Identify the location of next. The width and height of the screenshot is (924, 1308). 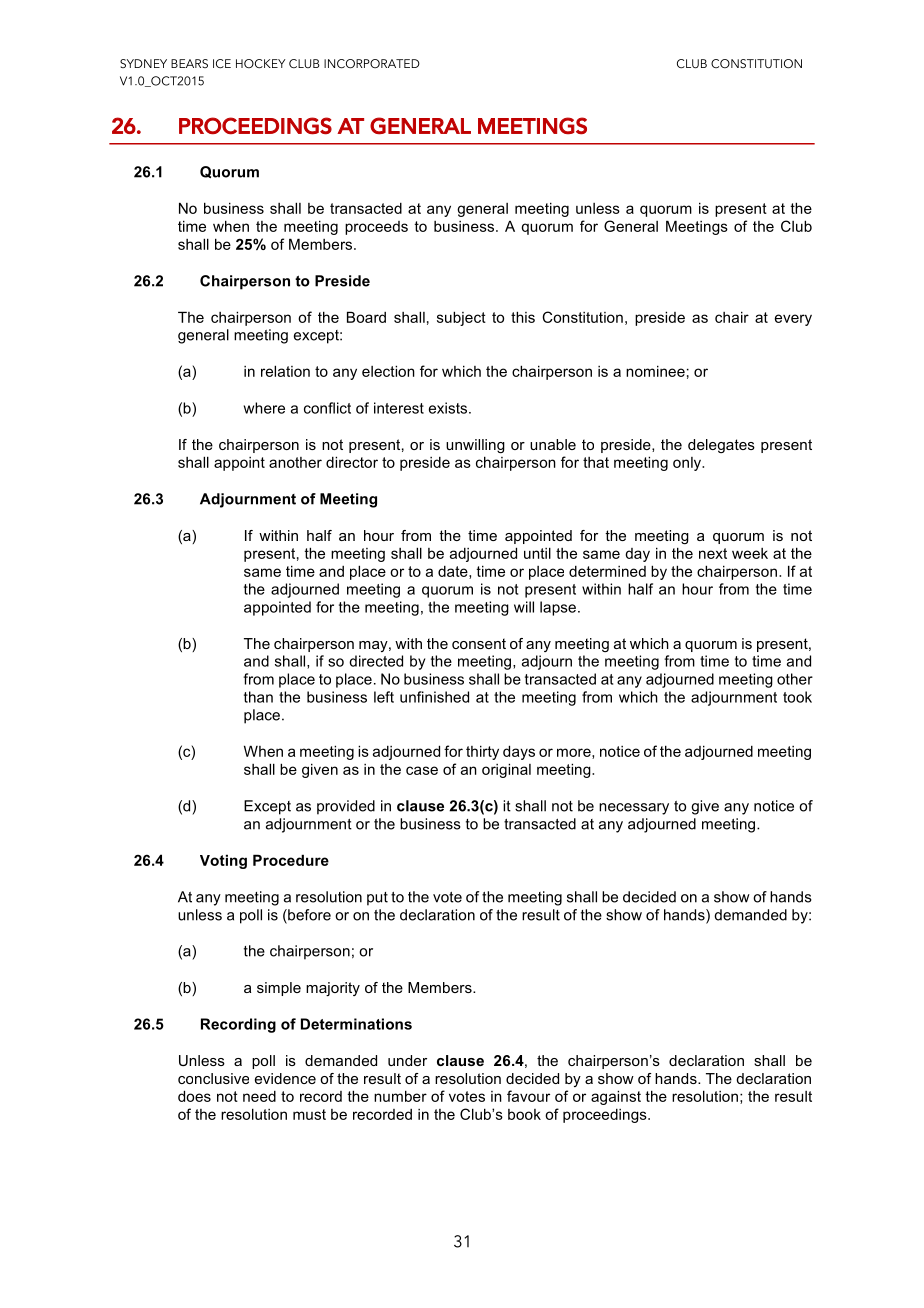
(713, 553).
